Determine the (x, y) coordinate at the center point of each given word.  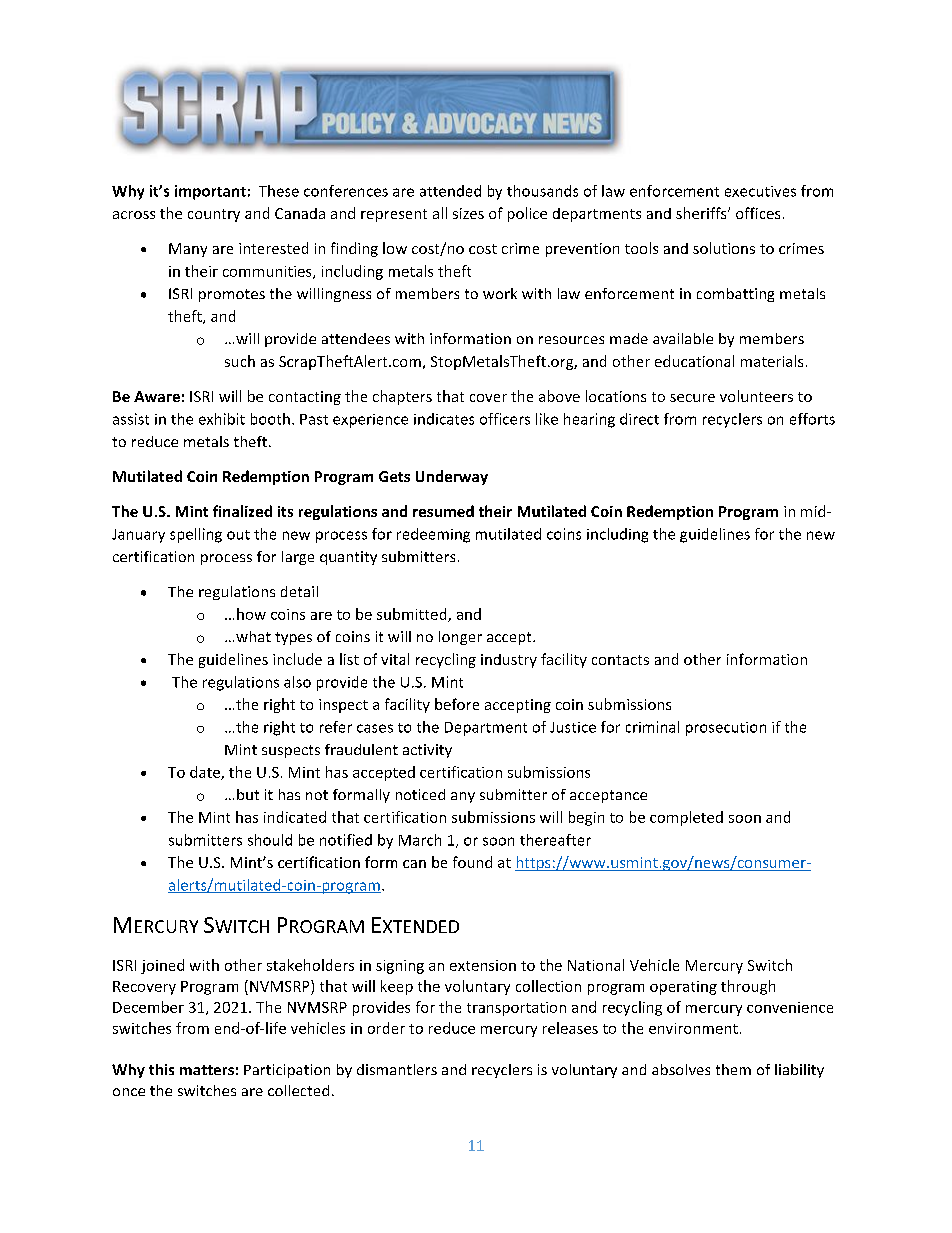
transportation (516, 1009)
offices (758, 213)
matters (207, 1070)
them (733, 1069)
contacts (620, 660)
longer (460, 638)
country (214, 215)
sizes (468, 213)
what (253, 636)
